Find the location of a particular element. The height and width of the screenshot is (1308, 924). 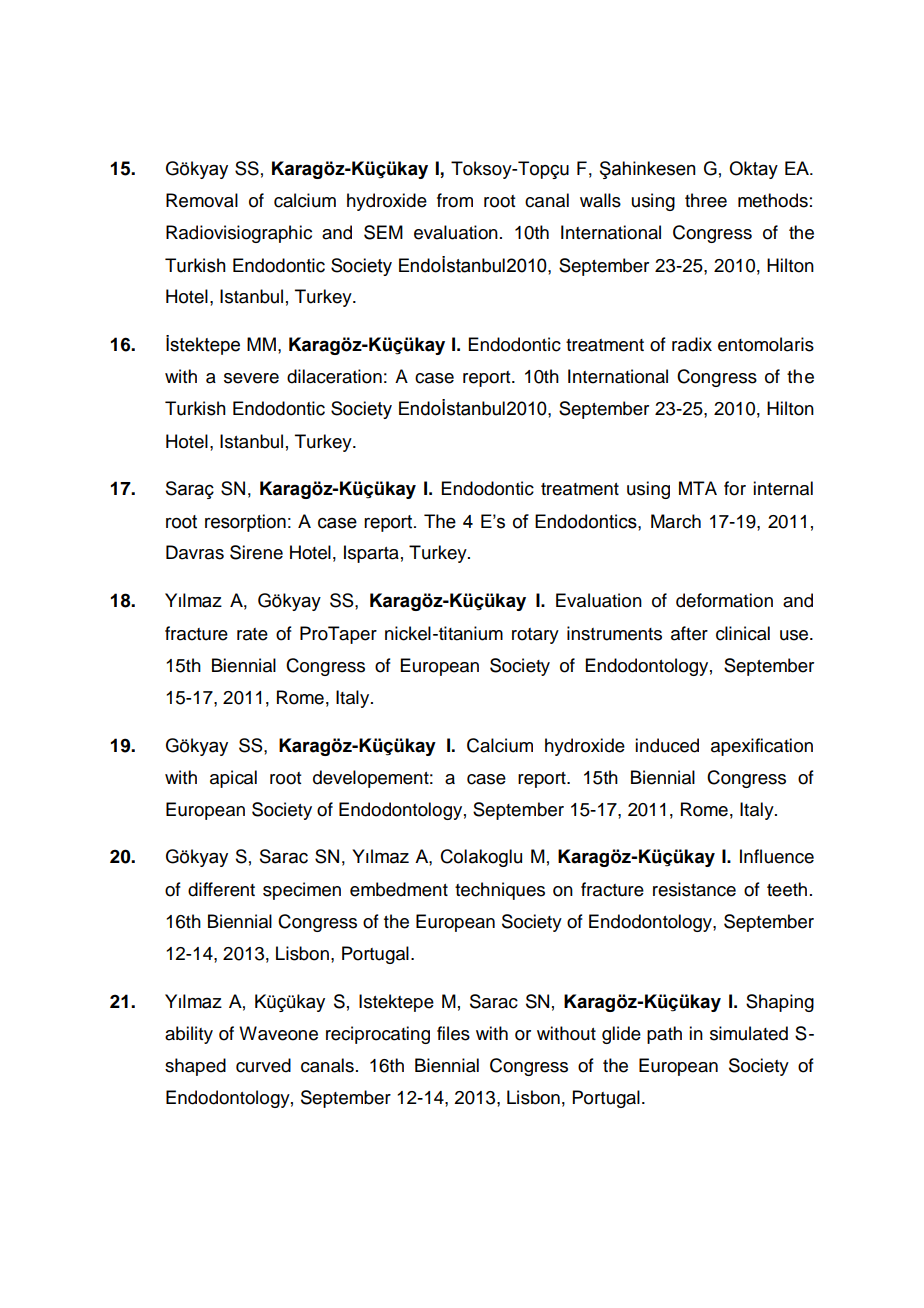

apical is located at coordinates (233, 779).
